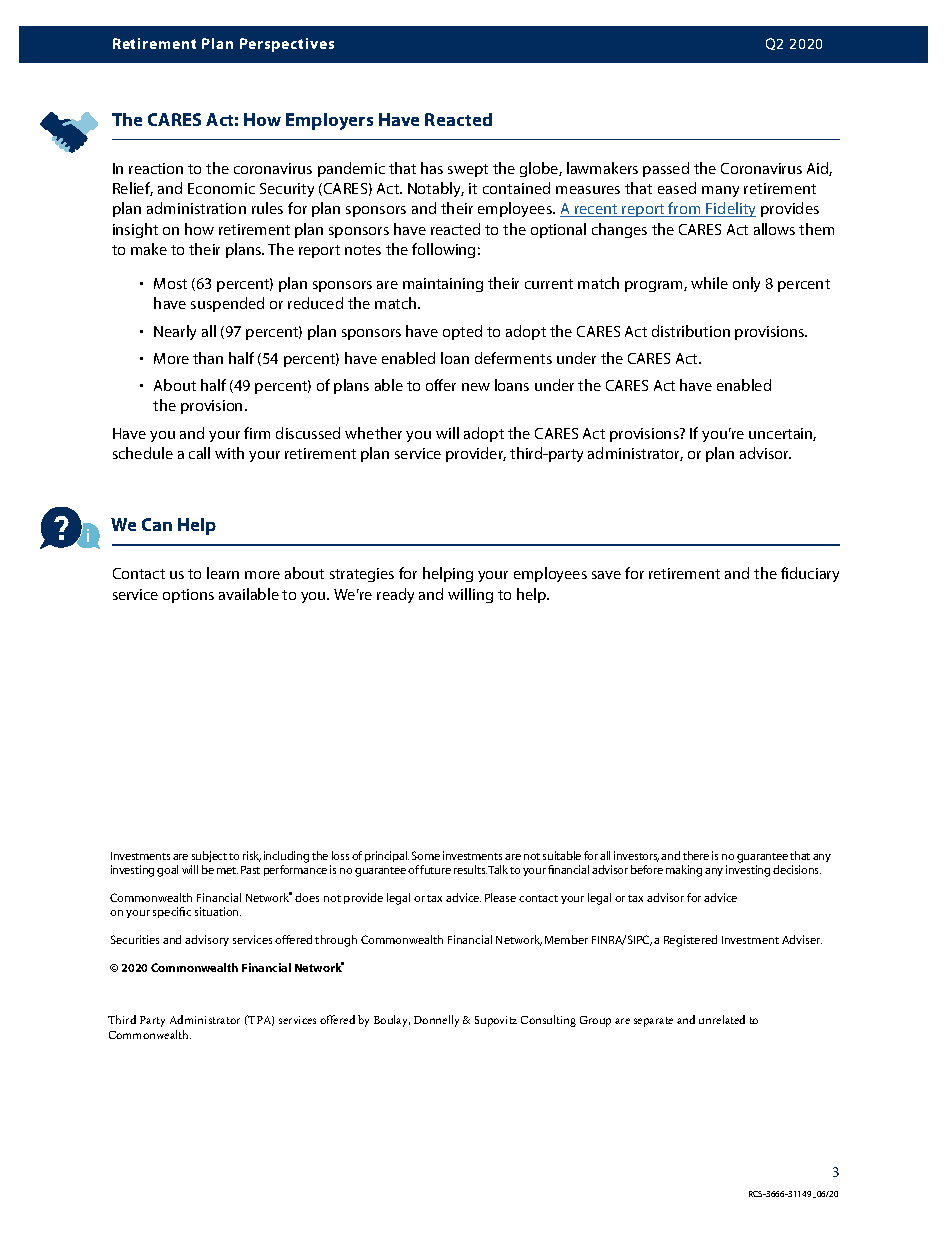  Describe the element at coordinates (287, 45) in the image. I see `Perspectives` at that location.
